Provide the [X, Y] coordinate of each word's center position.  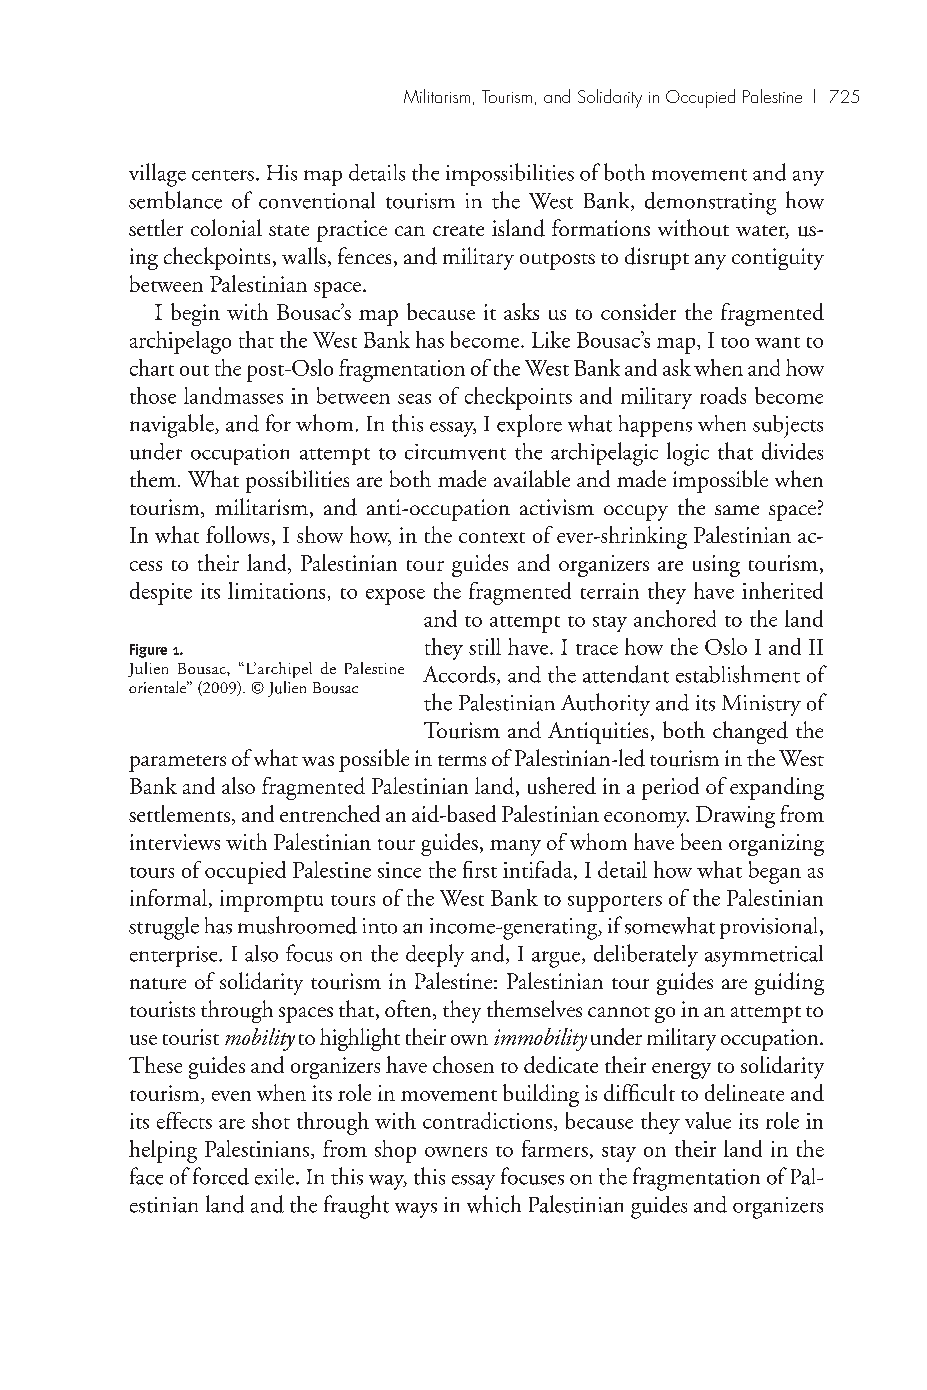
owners [456, 1152]
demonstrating [710, 203]
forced [221, 1176]
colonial [226, 227]
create [458, 230]
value [708, 1120]
